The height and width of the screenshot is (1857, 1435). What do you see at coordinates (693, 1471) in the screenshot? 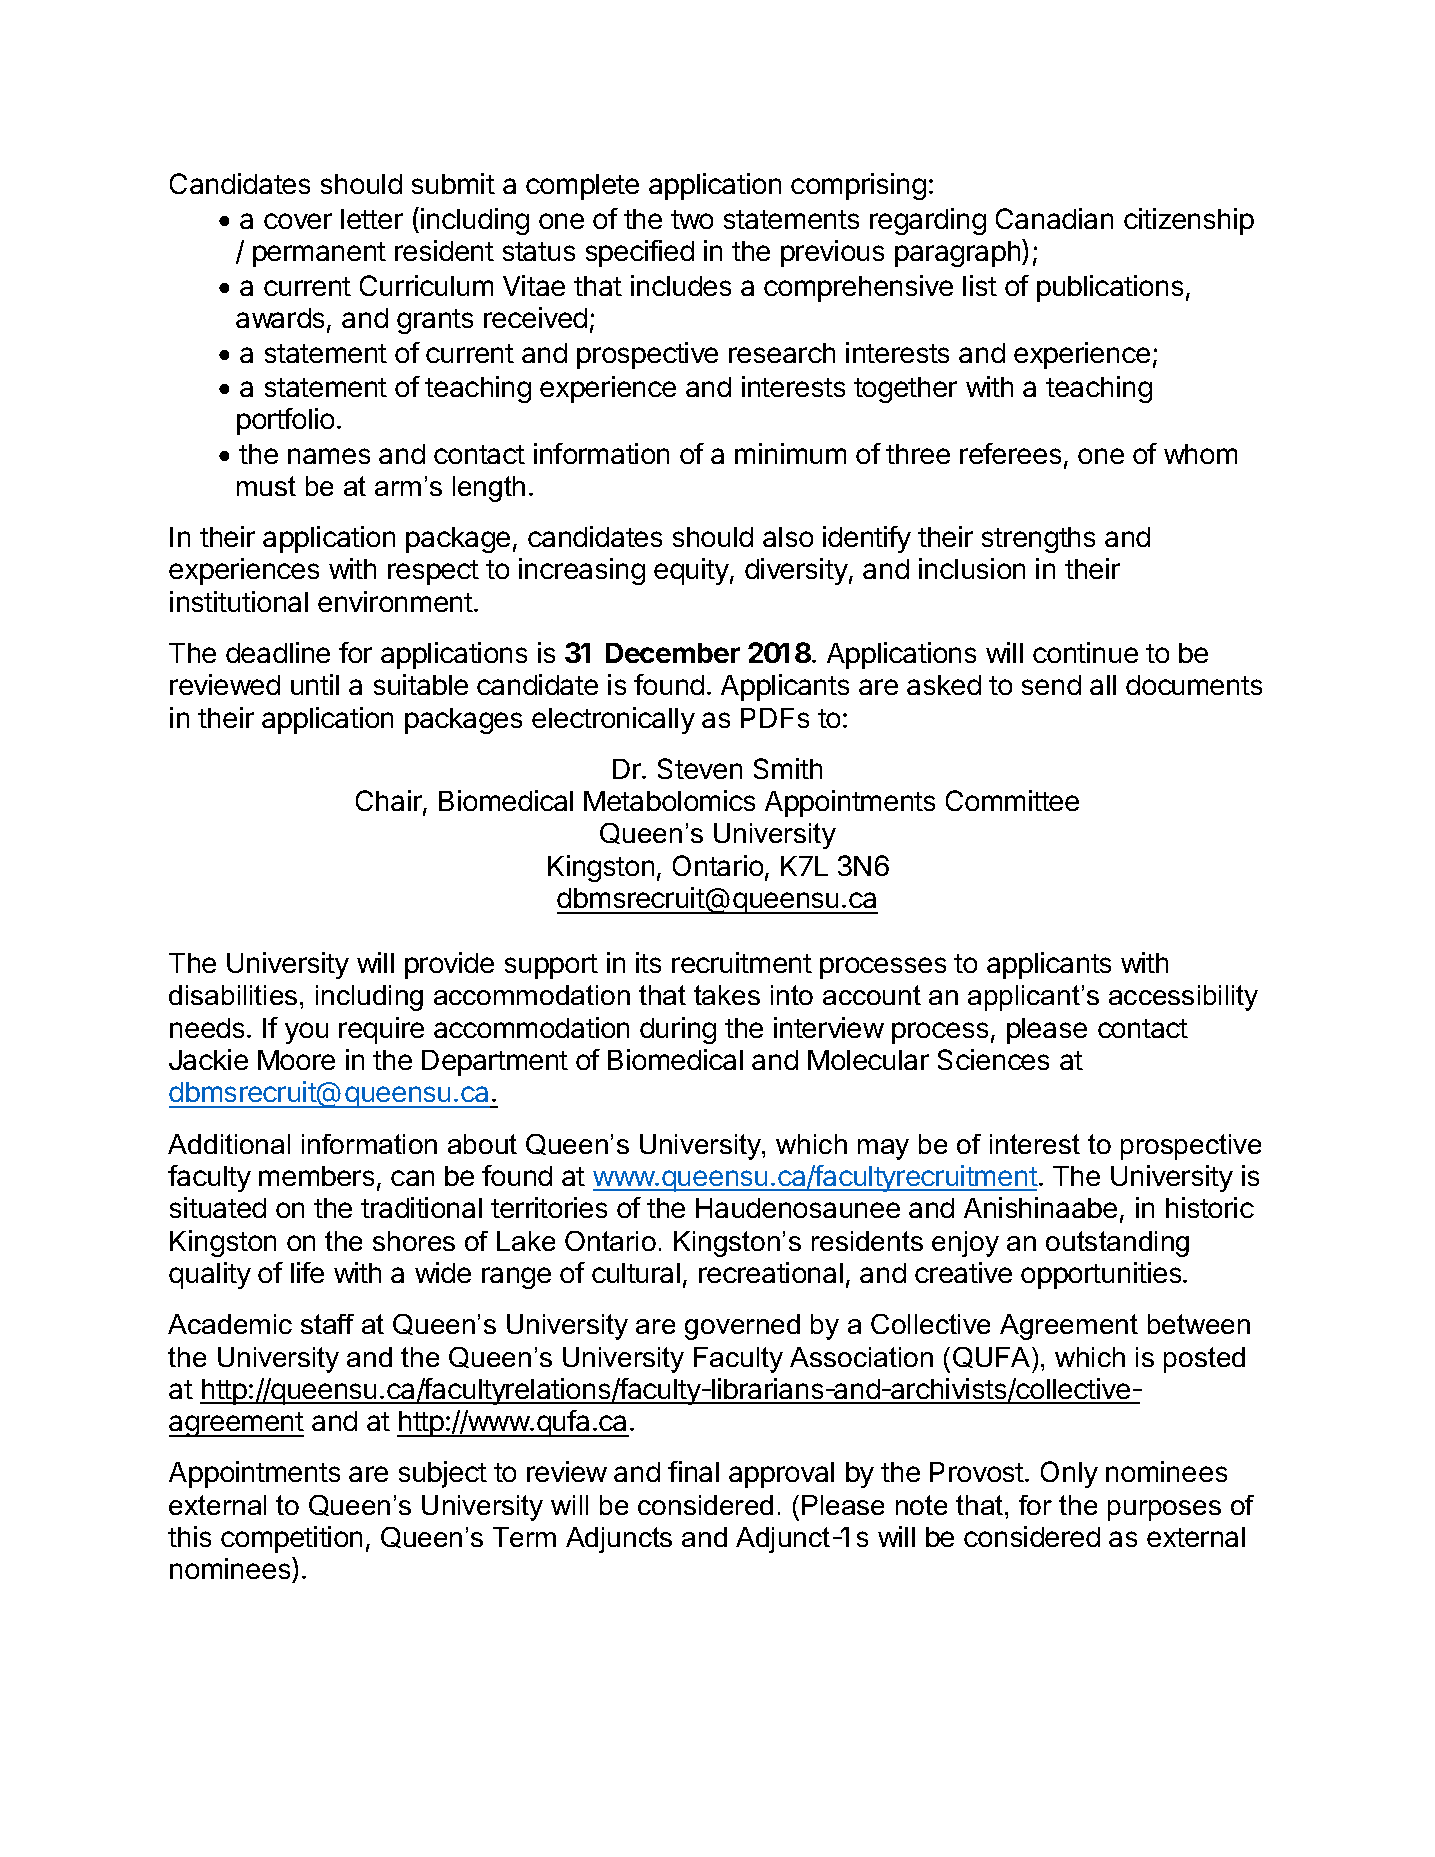
I see `final` at bounding box center [693, 1471].
